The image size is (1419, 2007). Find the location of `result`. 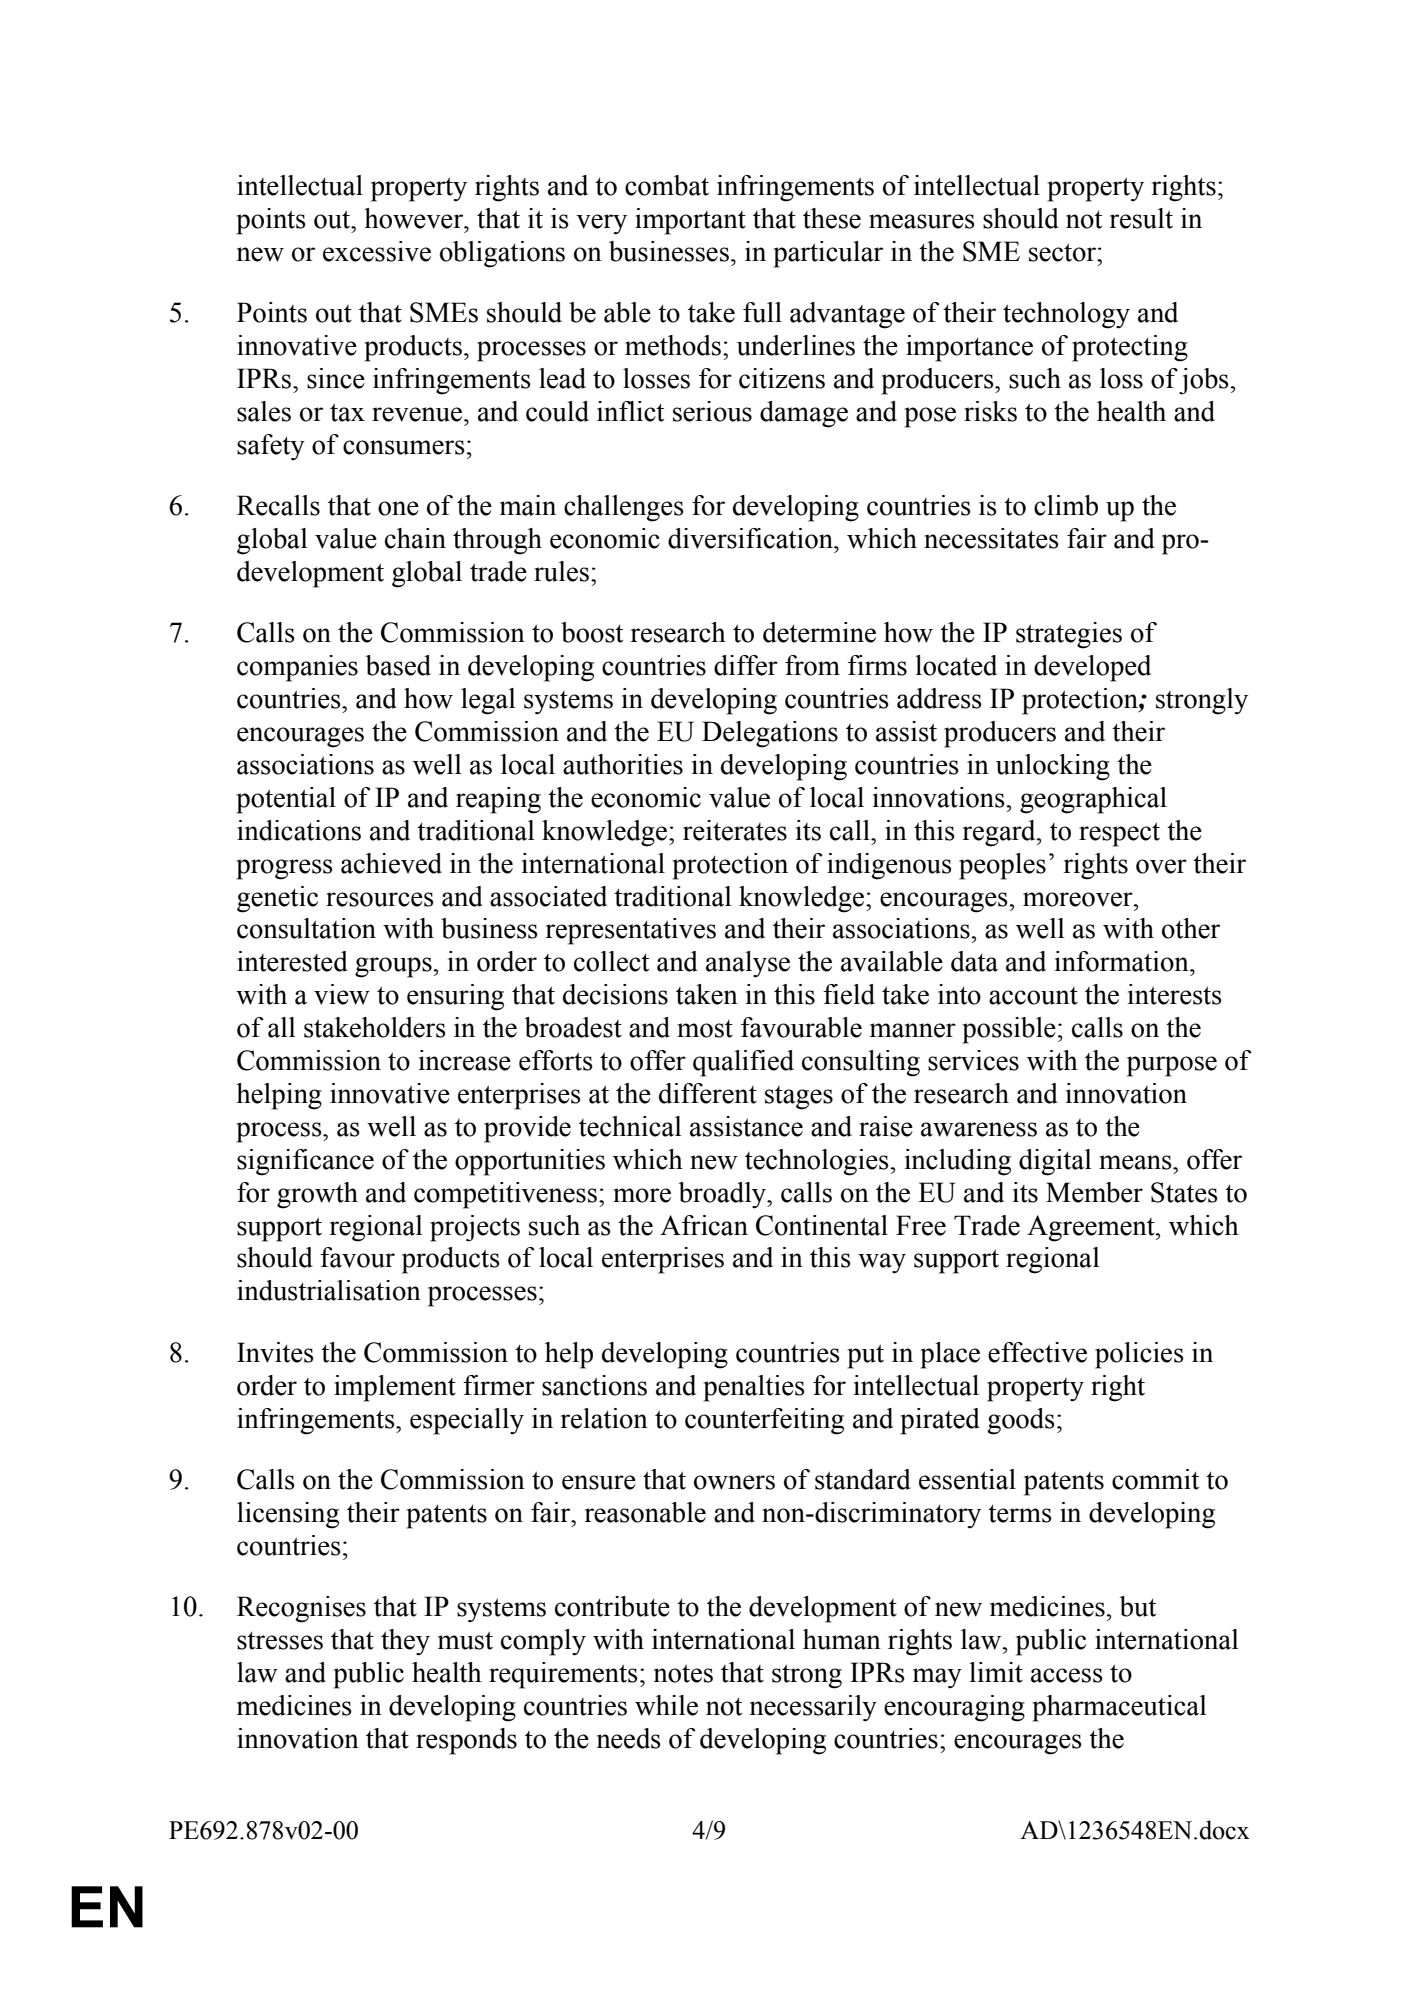

result is located at coordinates (1141, 218).
